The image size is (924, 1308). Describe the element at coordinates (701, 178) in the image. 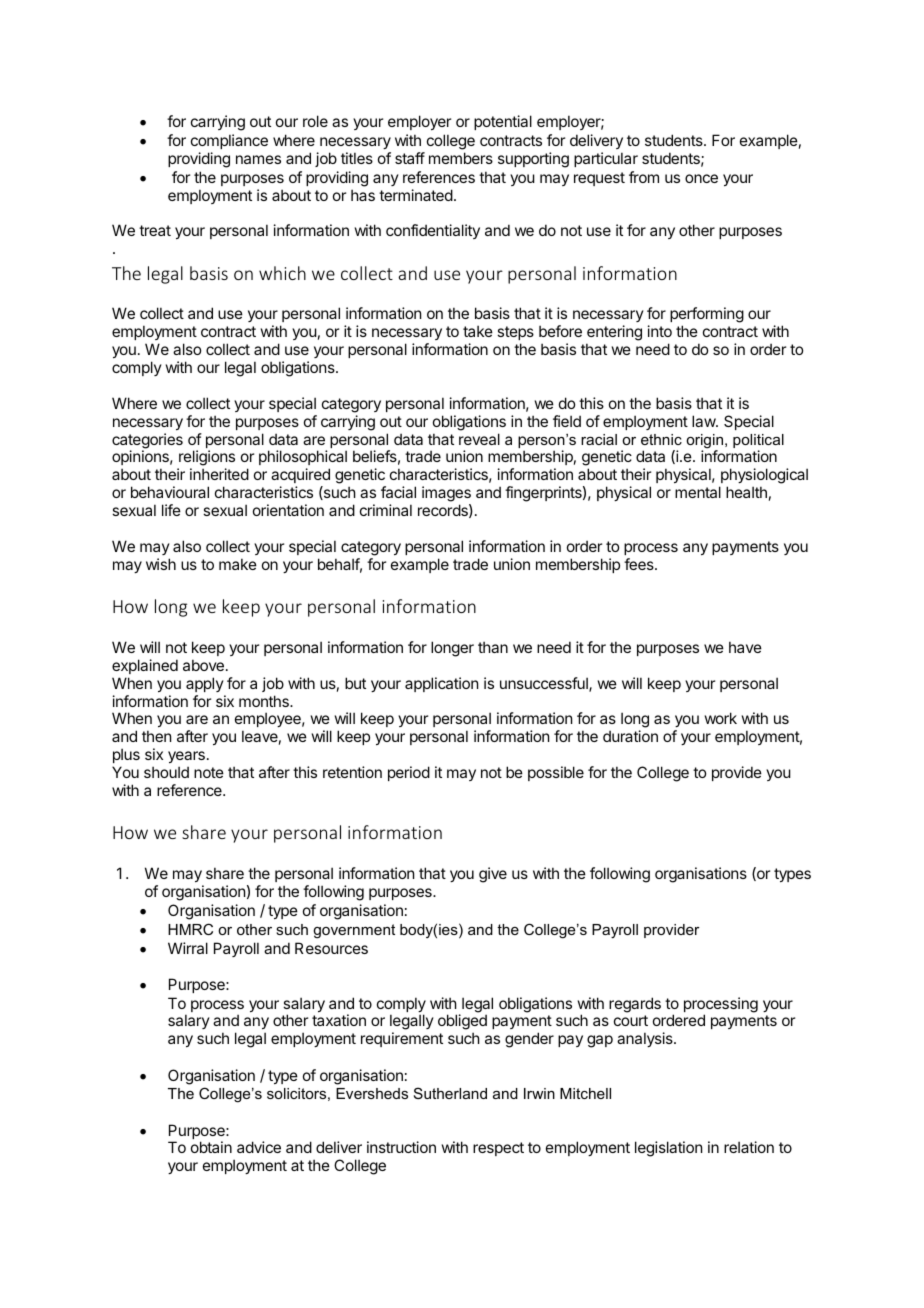

I see `once` at that location.
